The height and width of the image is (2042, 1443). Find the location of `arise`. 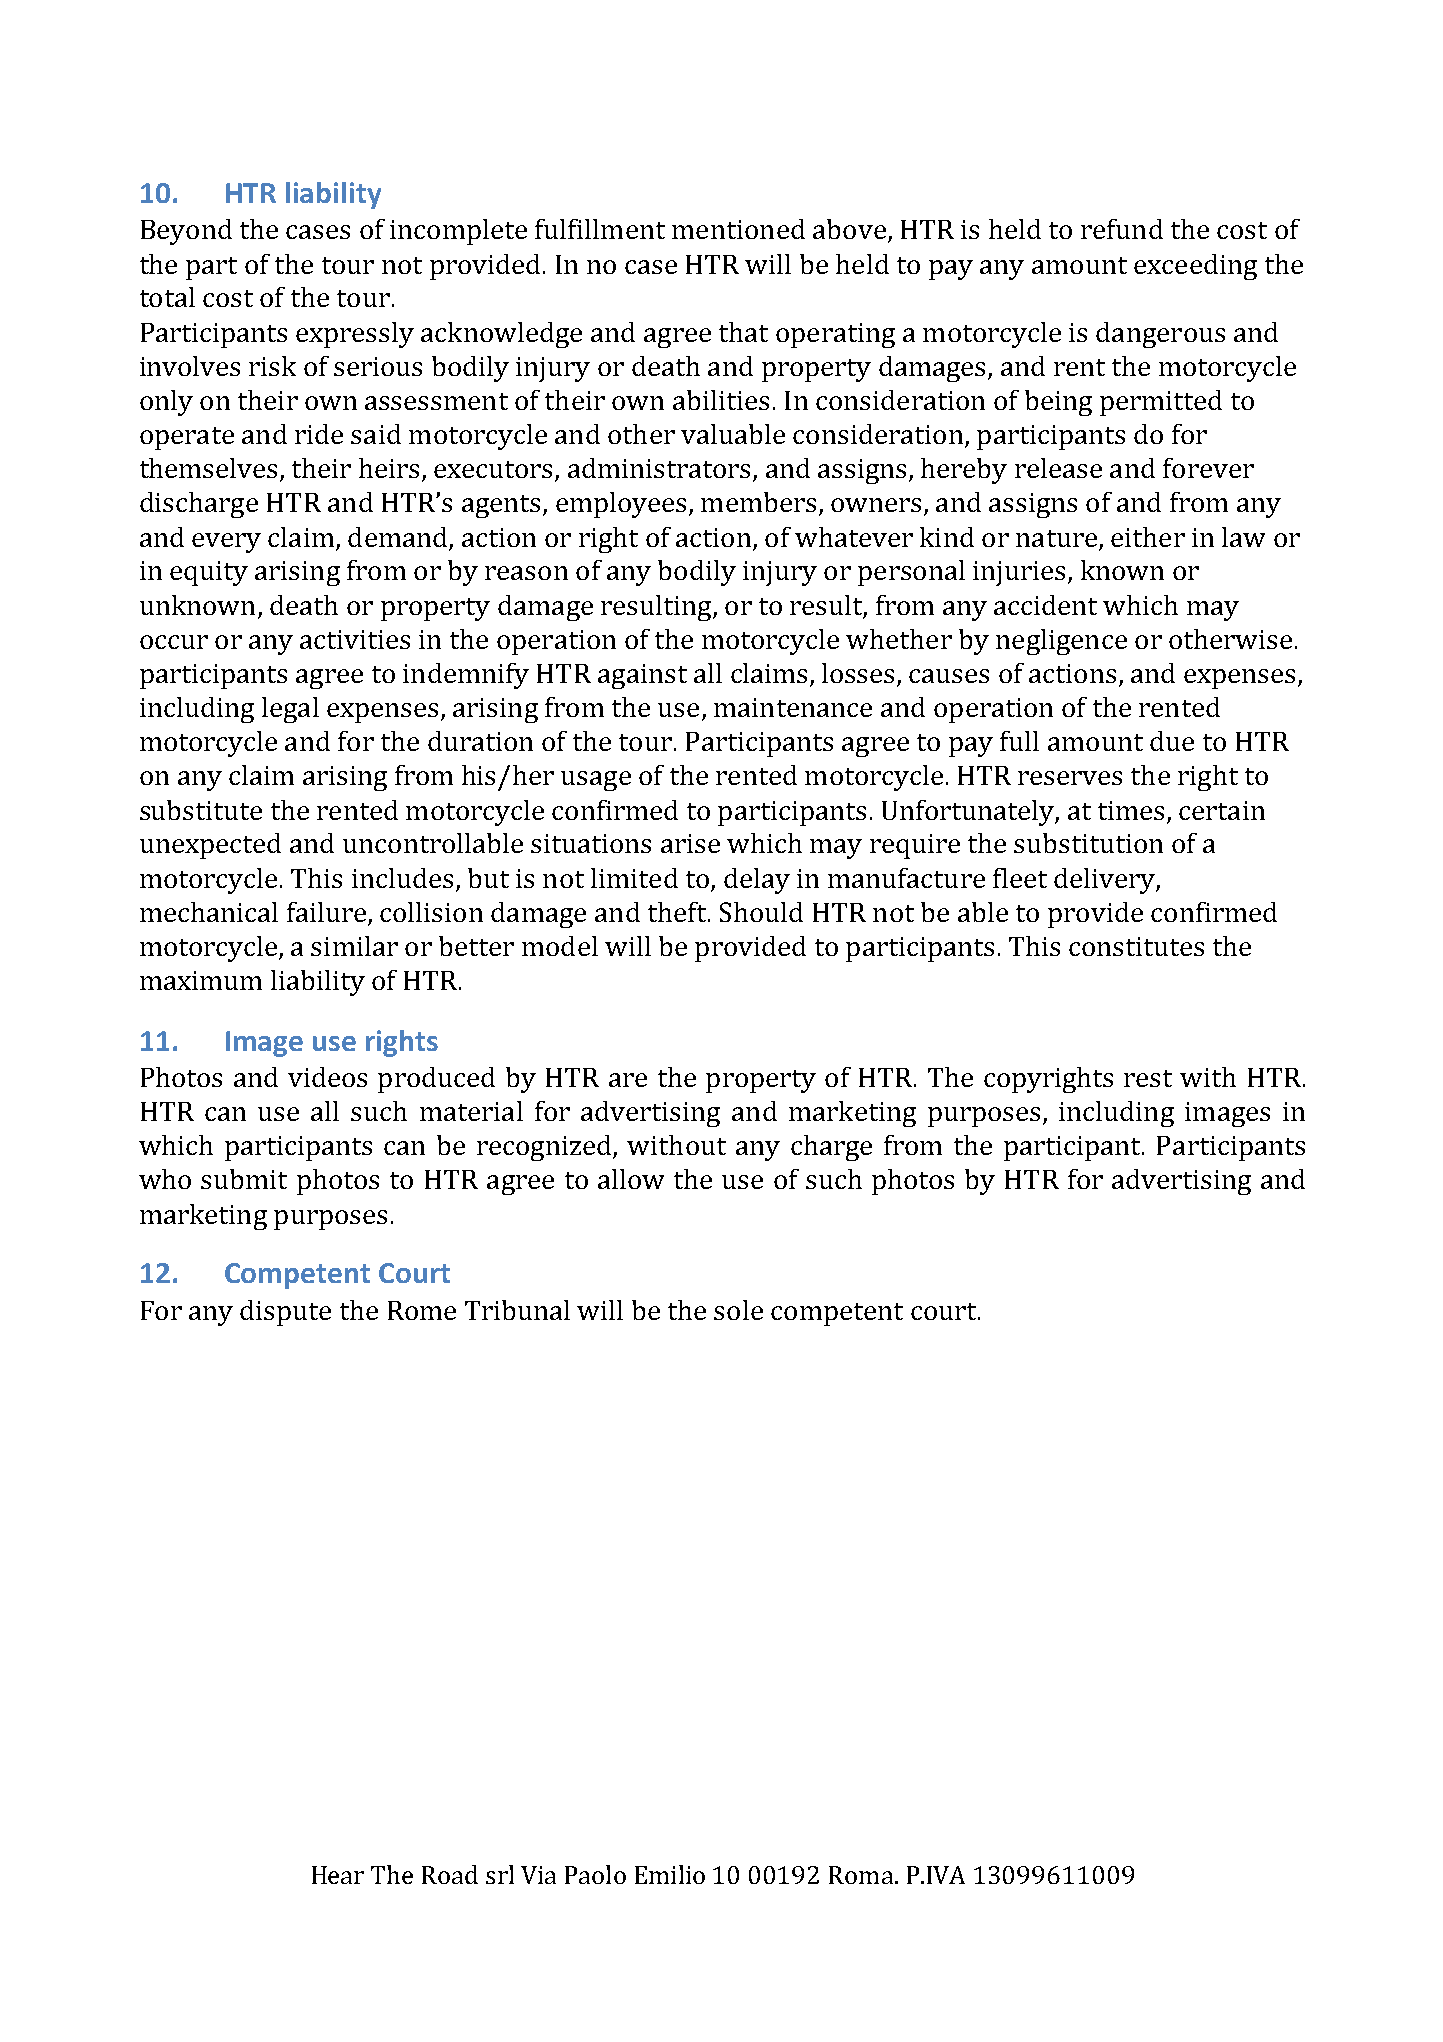

arise is located at coordinates (690, 843).
